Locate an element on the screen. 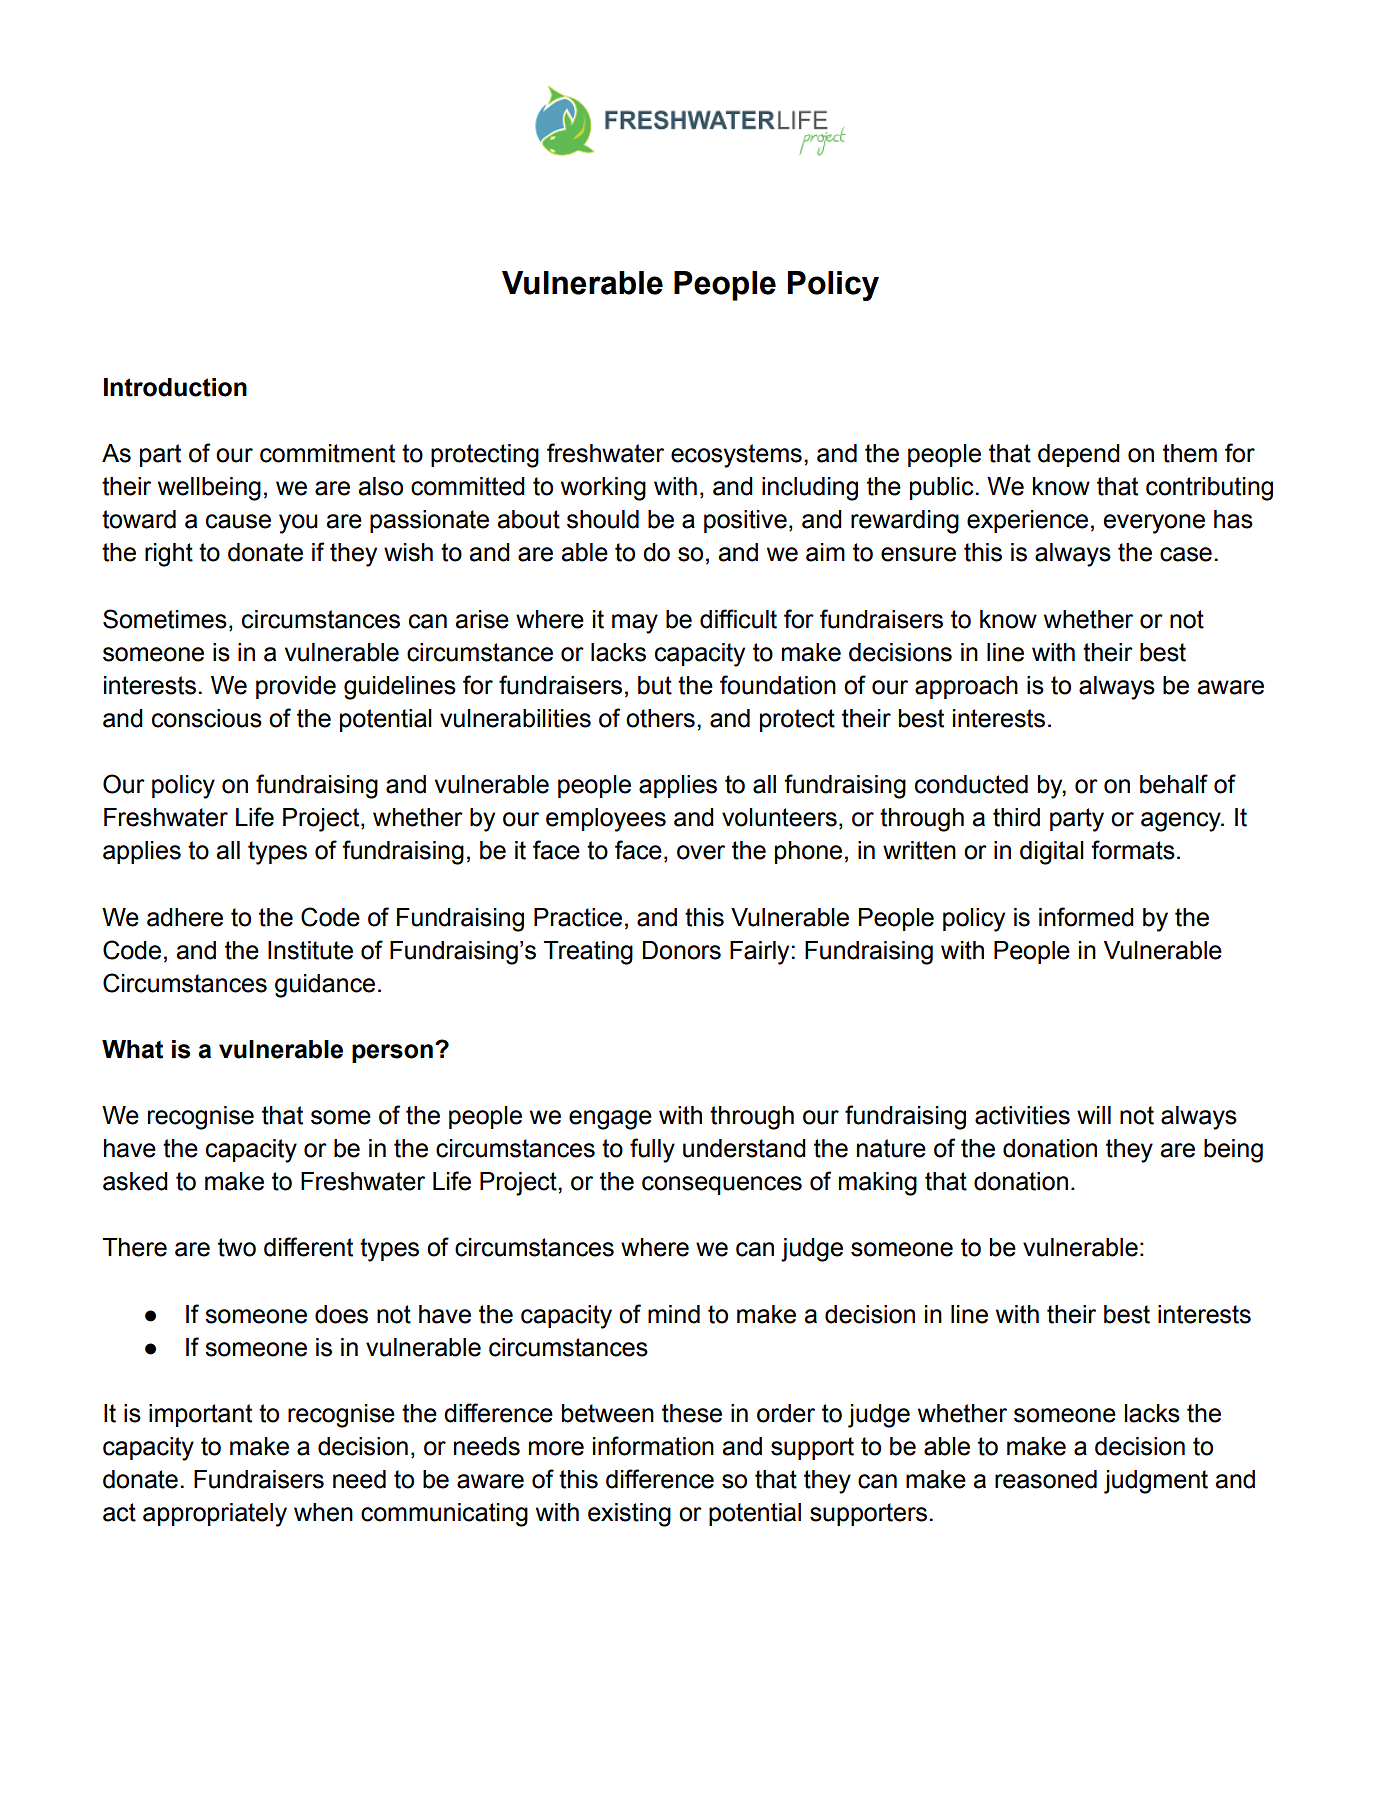 The width and height of the screenshot is (1392, 1802). fully is located at coordinates (652, 1150).
